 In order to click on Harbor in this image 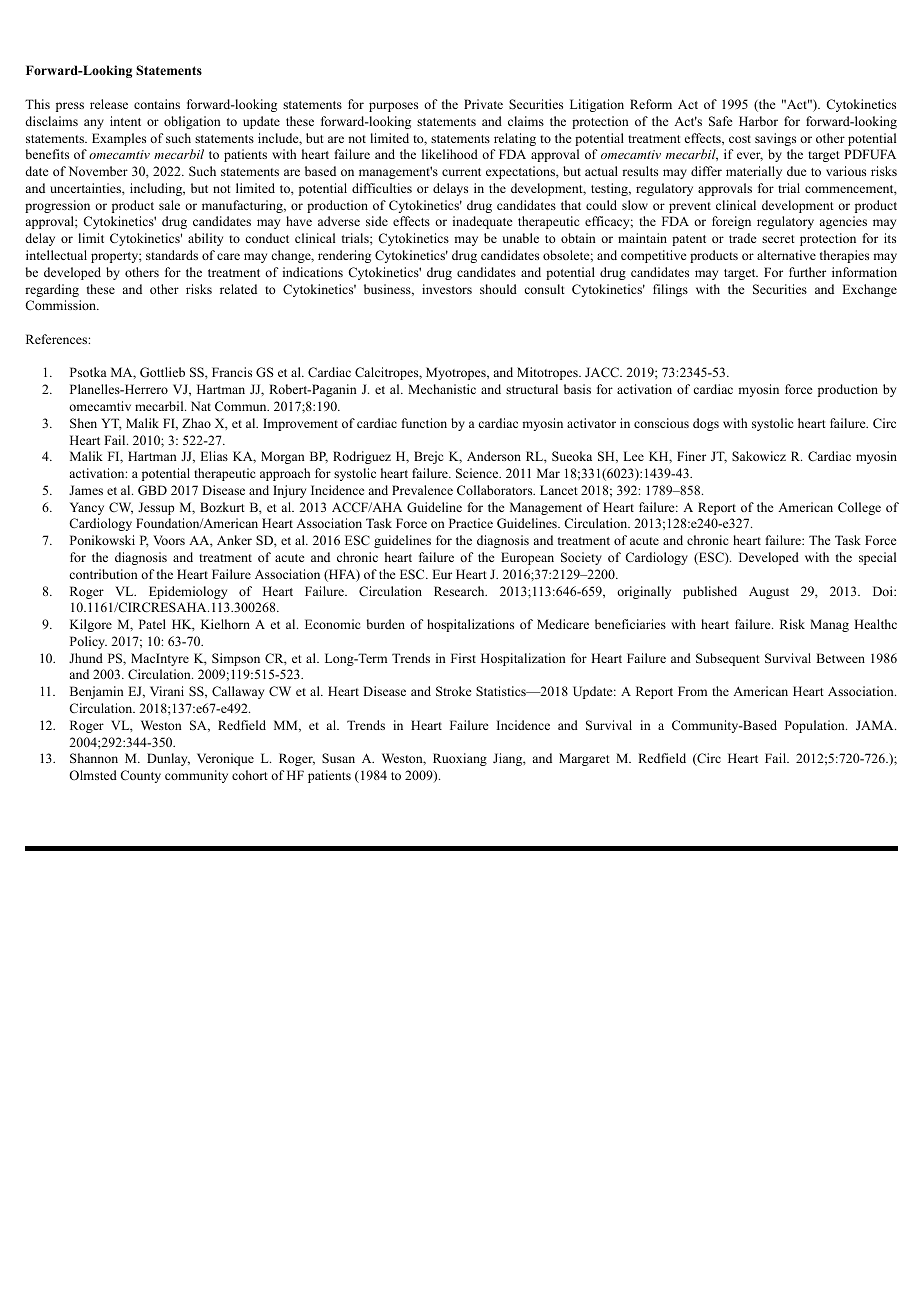, I will do `click(758, 121)`.
